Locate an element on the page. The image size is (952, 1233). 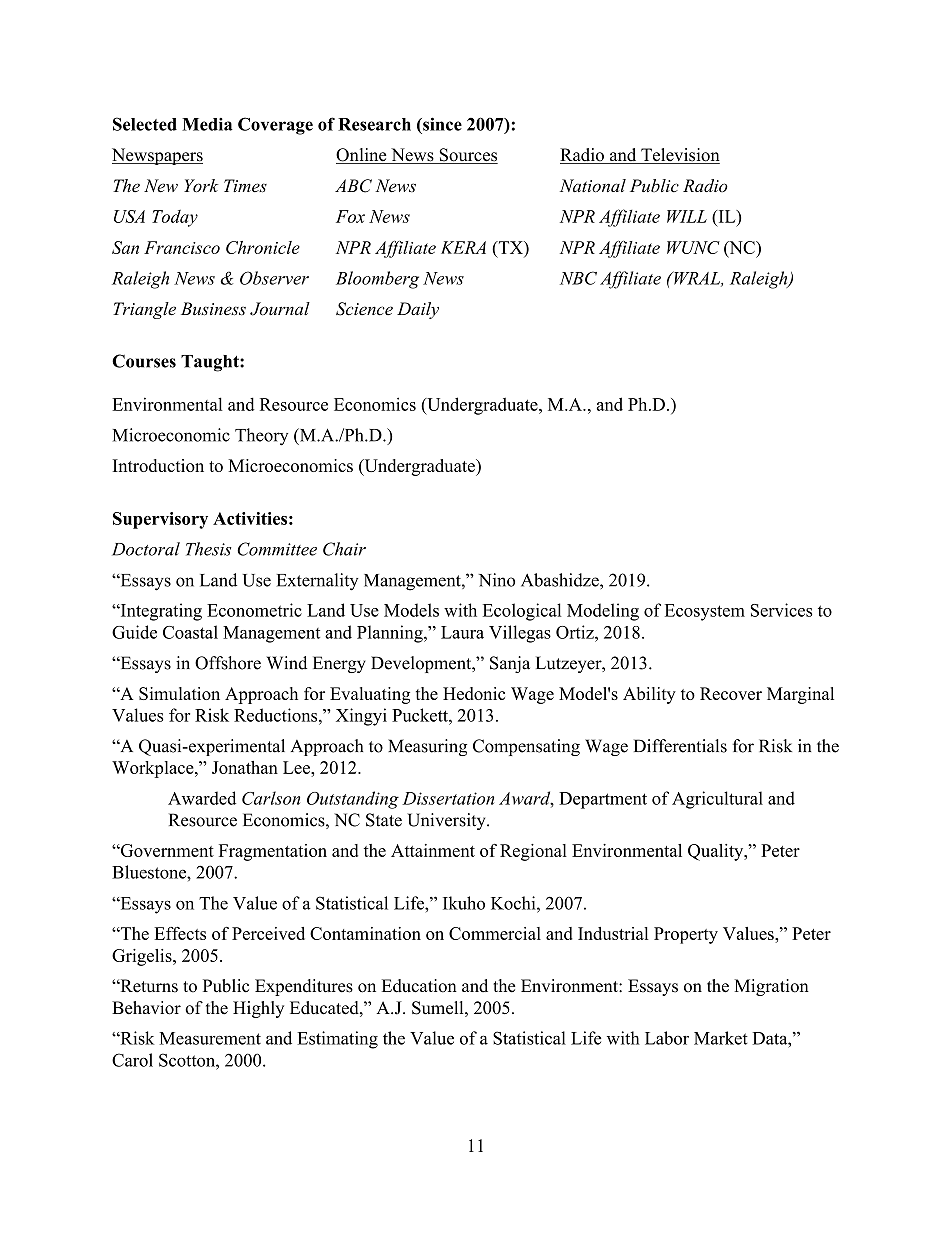
Media is located at coordinates (207, 124).
